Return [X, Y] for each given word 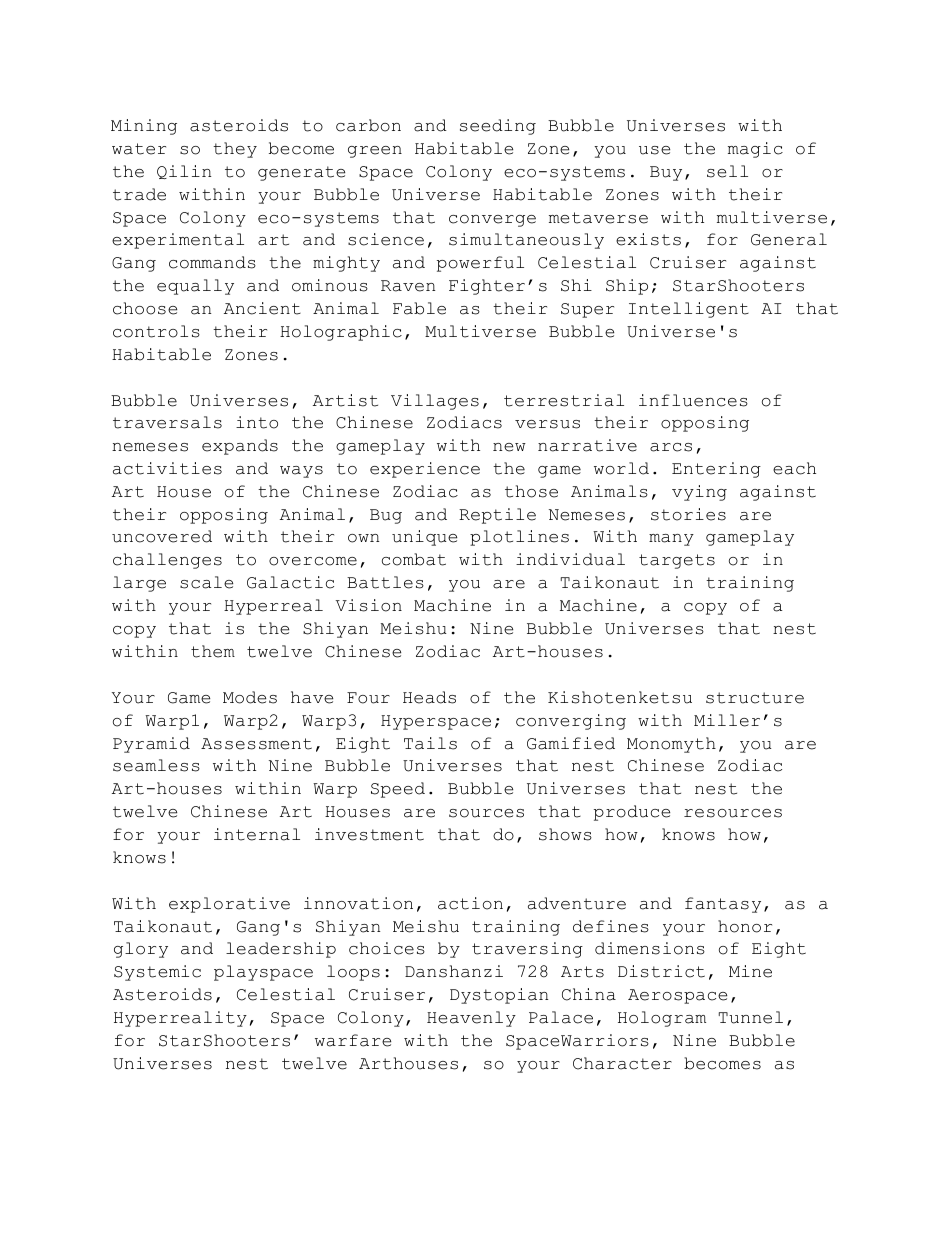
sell [727, 171]
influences [693, 400]
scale [206, 582]
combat [414, 559]
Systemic [157, 973]
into [257, 422]
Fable [419, 308]
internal [257, 834]
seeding [498, 127]
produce [632, 813]
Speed [398, 790]
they [235, 150]
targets [677, 561]
